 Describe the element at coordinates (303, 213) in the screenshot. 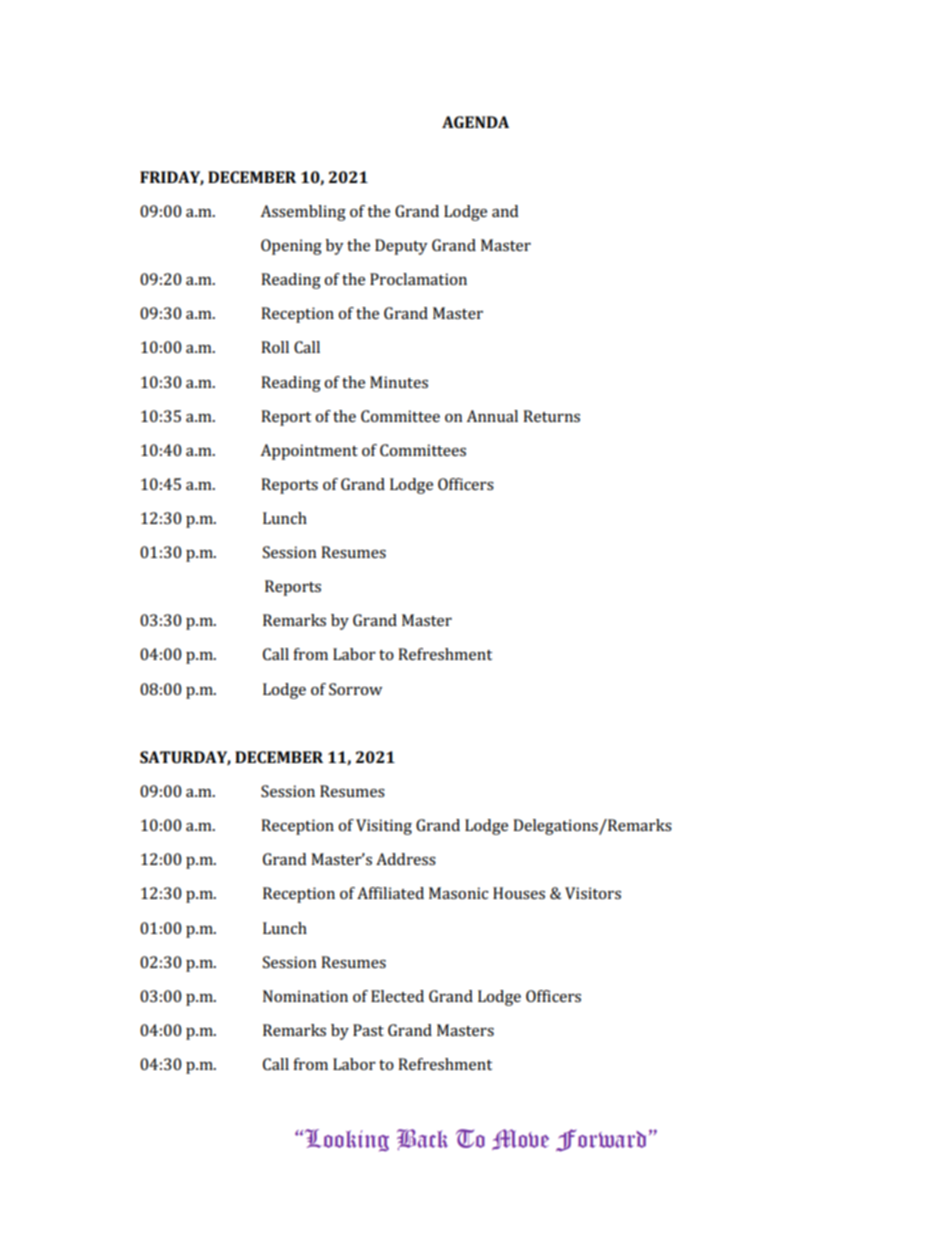

I see `Assembling` at that location.
